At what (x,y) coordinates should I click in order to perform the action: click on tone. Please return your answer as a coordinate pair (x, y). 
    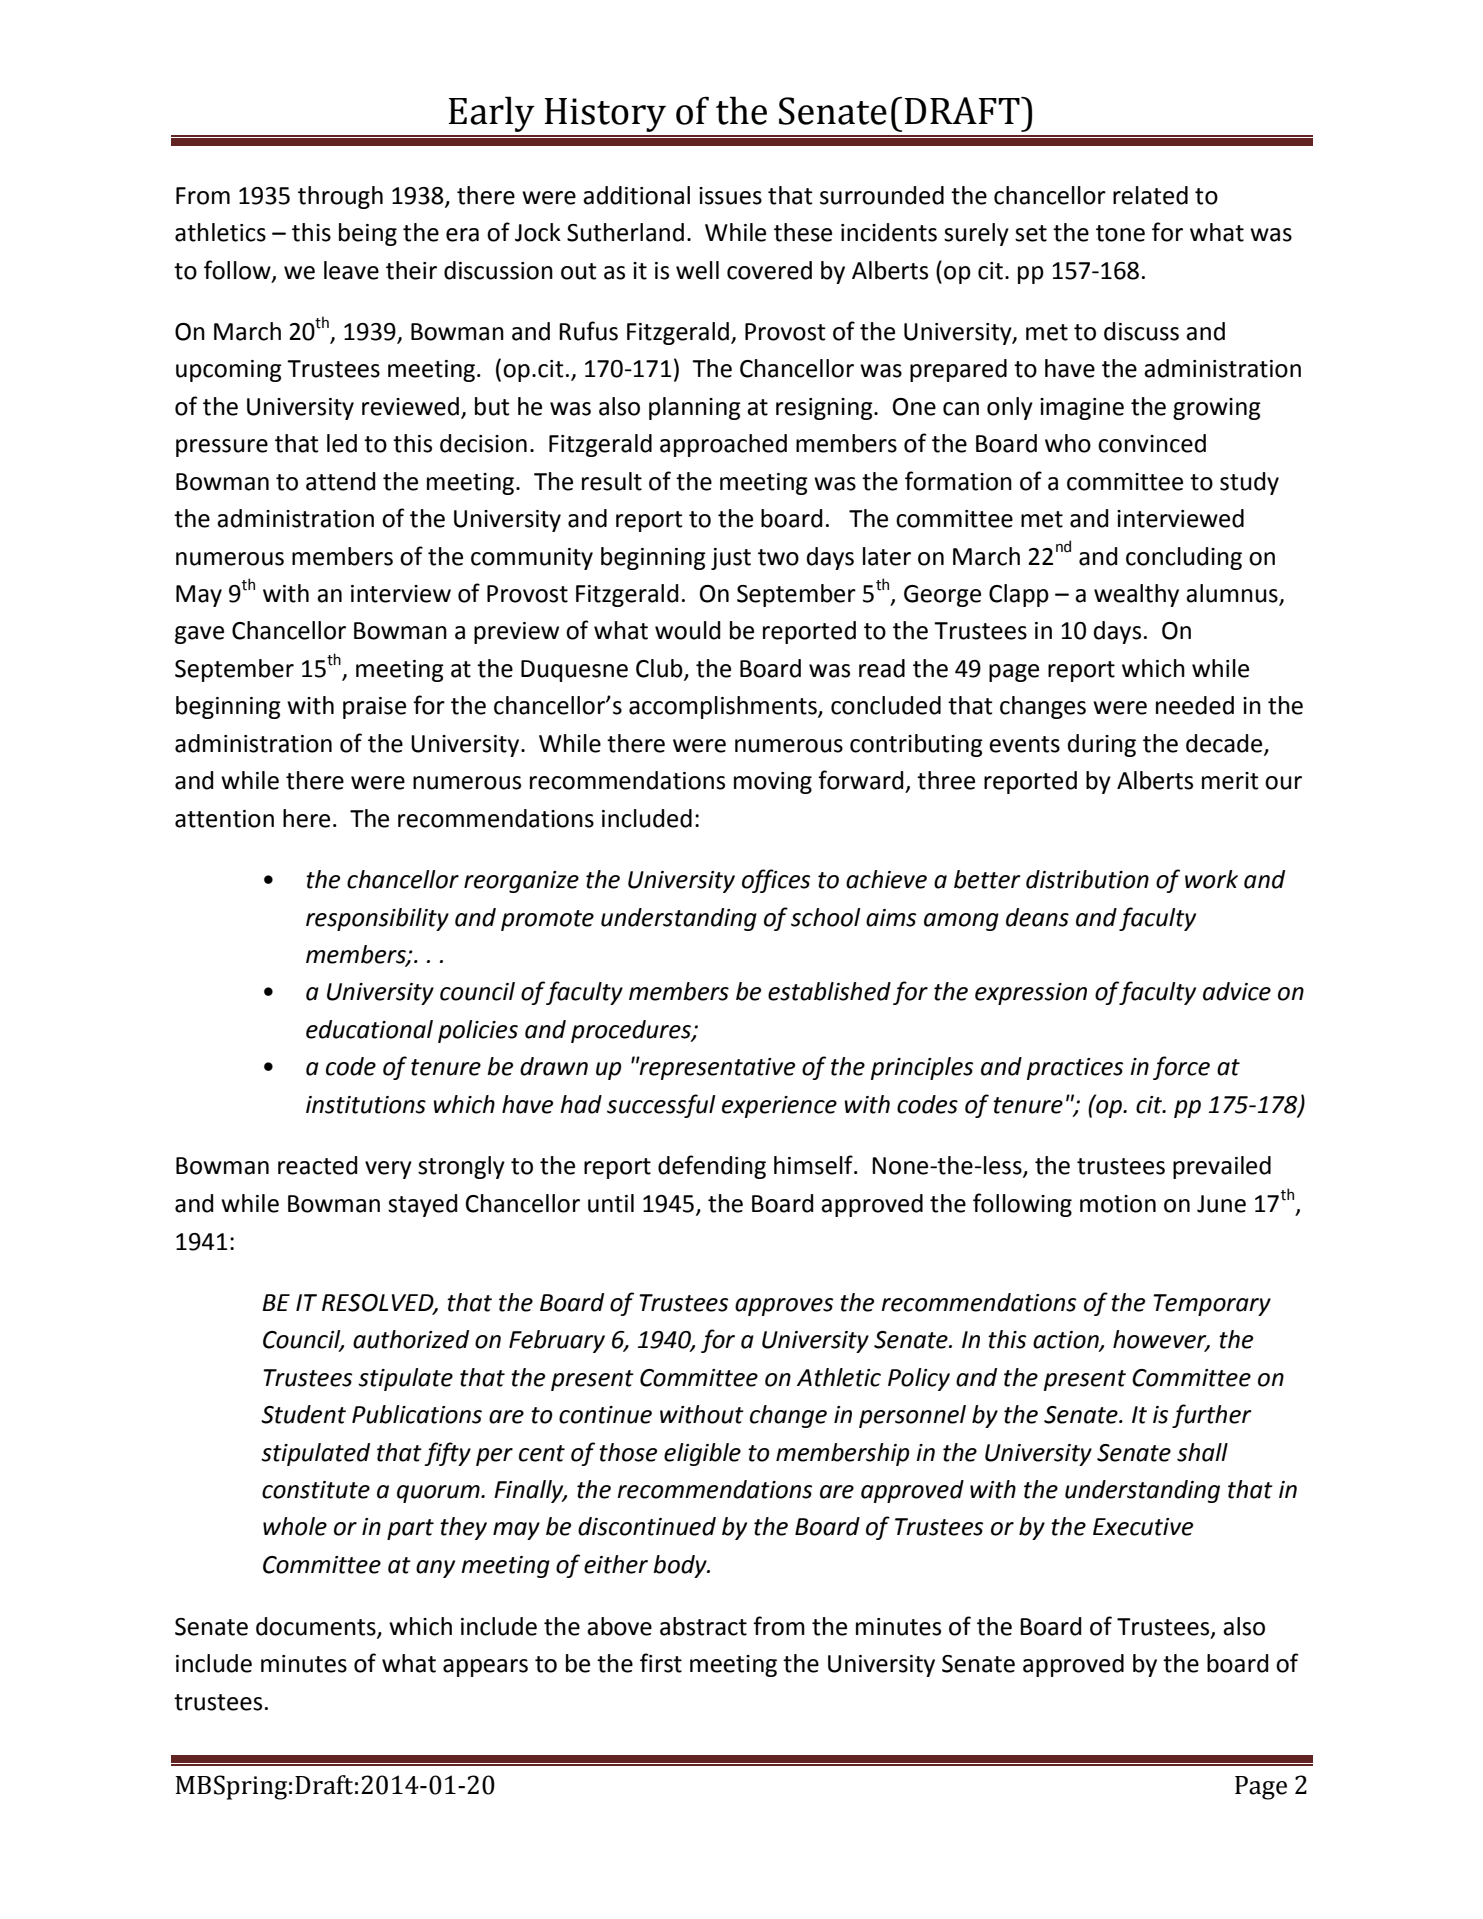
    Looking at the image, I should click on (1120, 233).
